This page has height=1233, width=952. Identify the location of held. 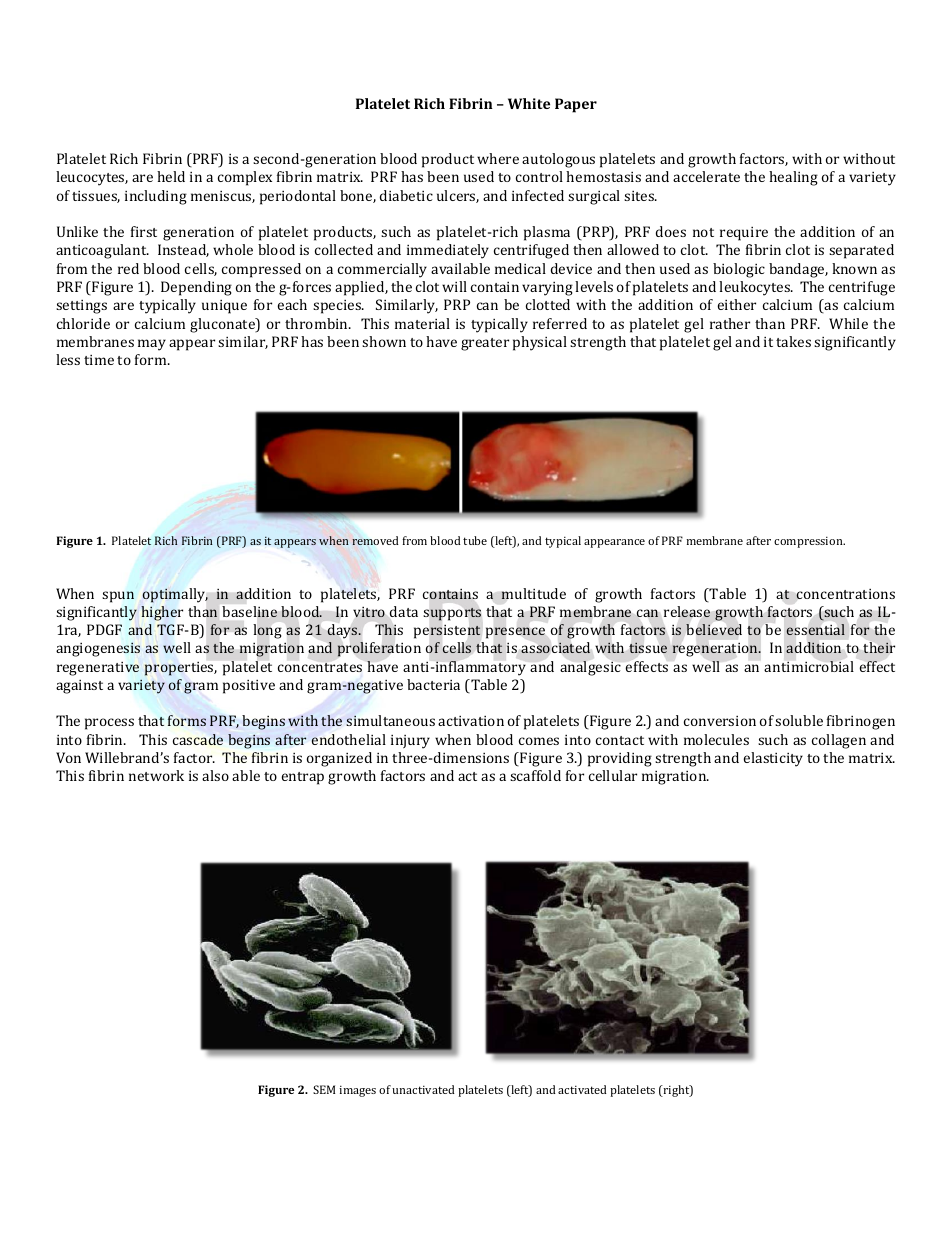
(171, 176).
